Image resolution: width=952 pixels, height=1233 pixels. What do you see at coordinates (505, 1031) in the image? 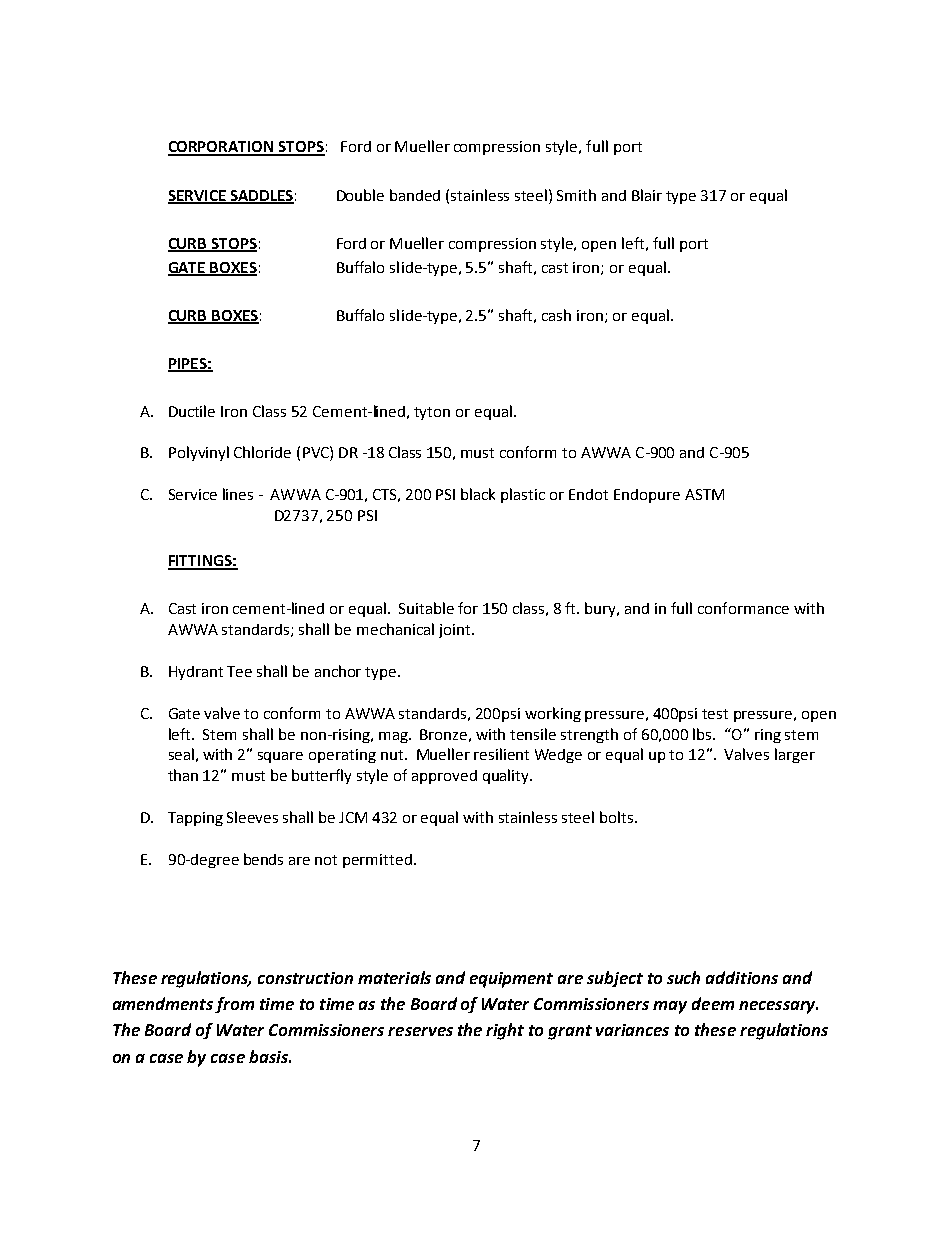
I see `right` at bounding box center [505, 1031].
